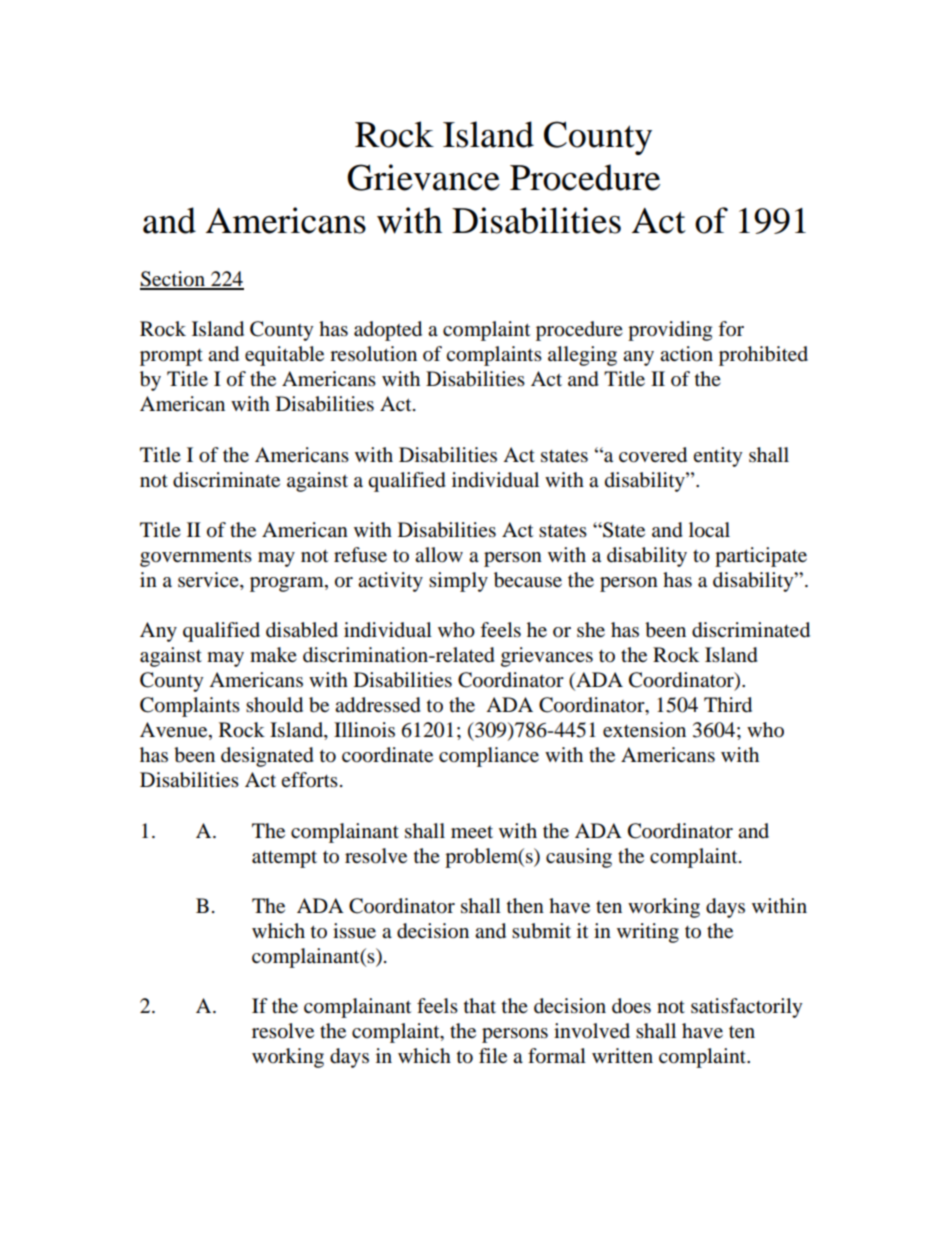 Image resolution: width=952 pixels, height=1233 pixels. I want to click on adopted, so click(388, 331).
